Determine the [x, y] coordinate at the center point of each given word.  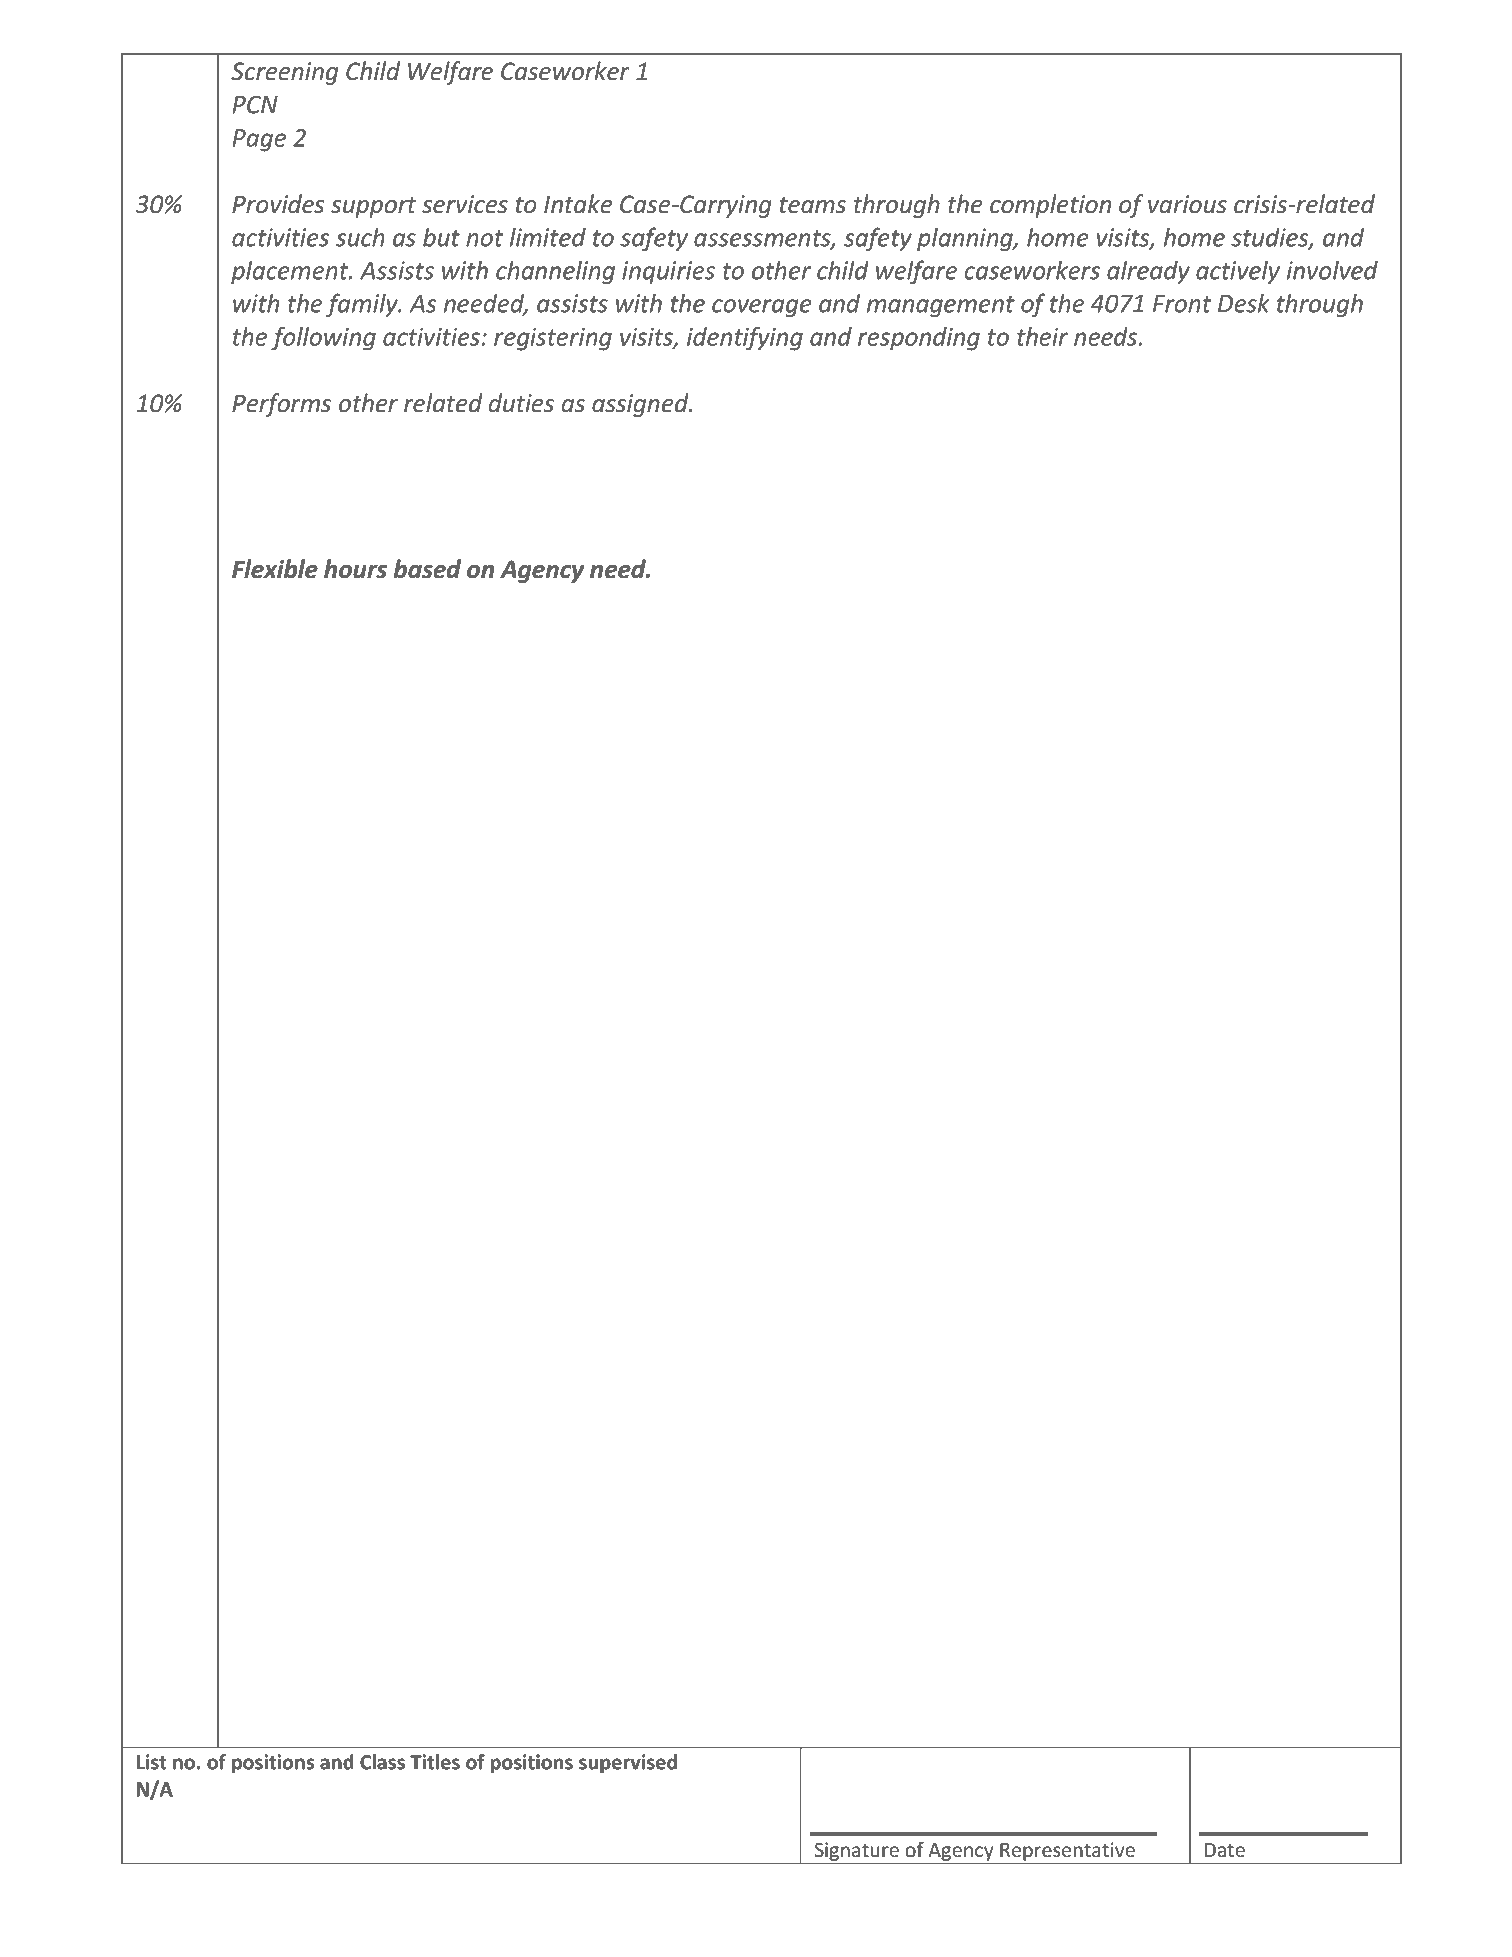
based [427, 569]
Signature [857, 1851]
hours [355, 569]
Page [259, 140]
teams [812, 205]
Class [382, 1762]
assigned [641, 405]
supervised [628, 1763]
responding [919, 339]
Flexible [275, 569]
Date [1225, 1850]
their [1042, 336]
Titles [435, 1762]
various [1187, 204]
